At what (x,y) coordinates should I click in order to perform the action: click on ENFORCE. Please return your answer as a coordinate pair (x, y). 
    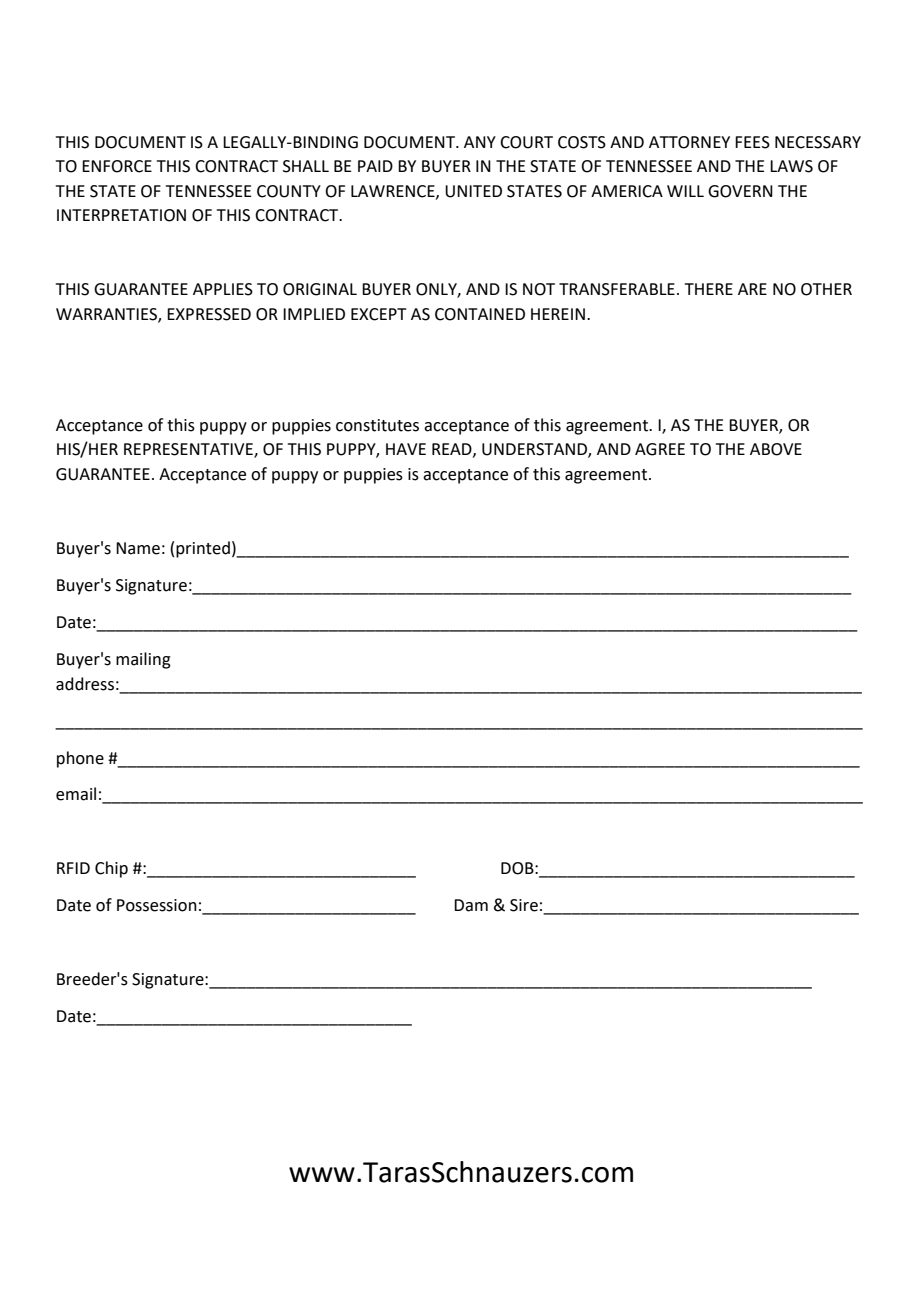
    Looking at the image, I should click on (117, 166).
